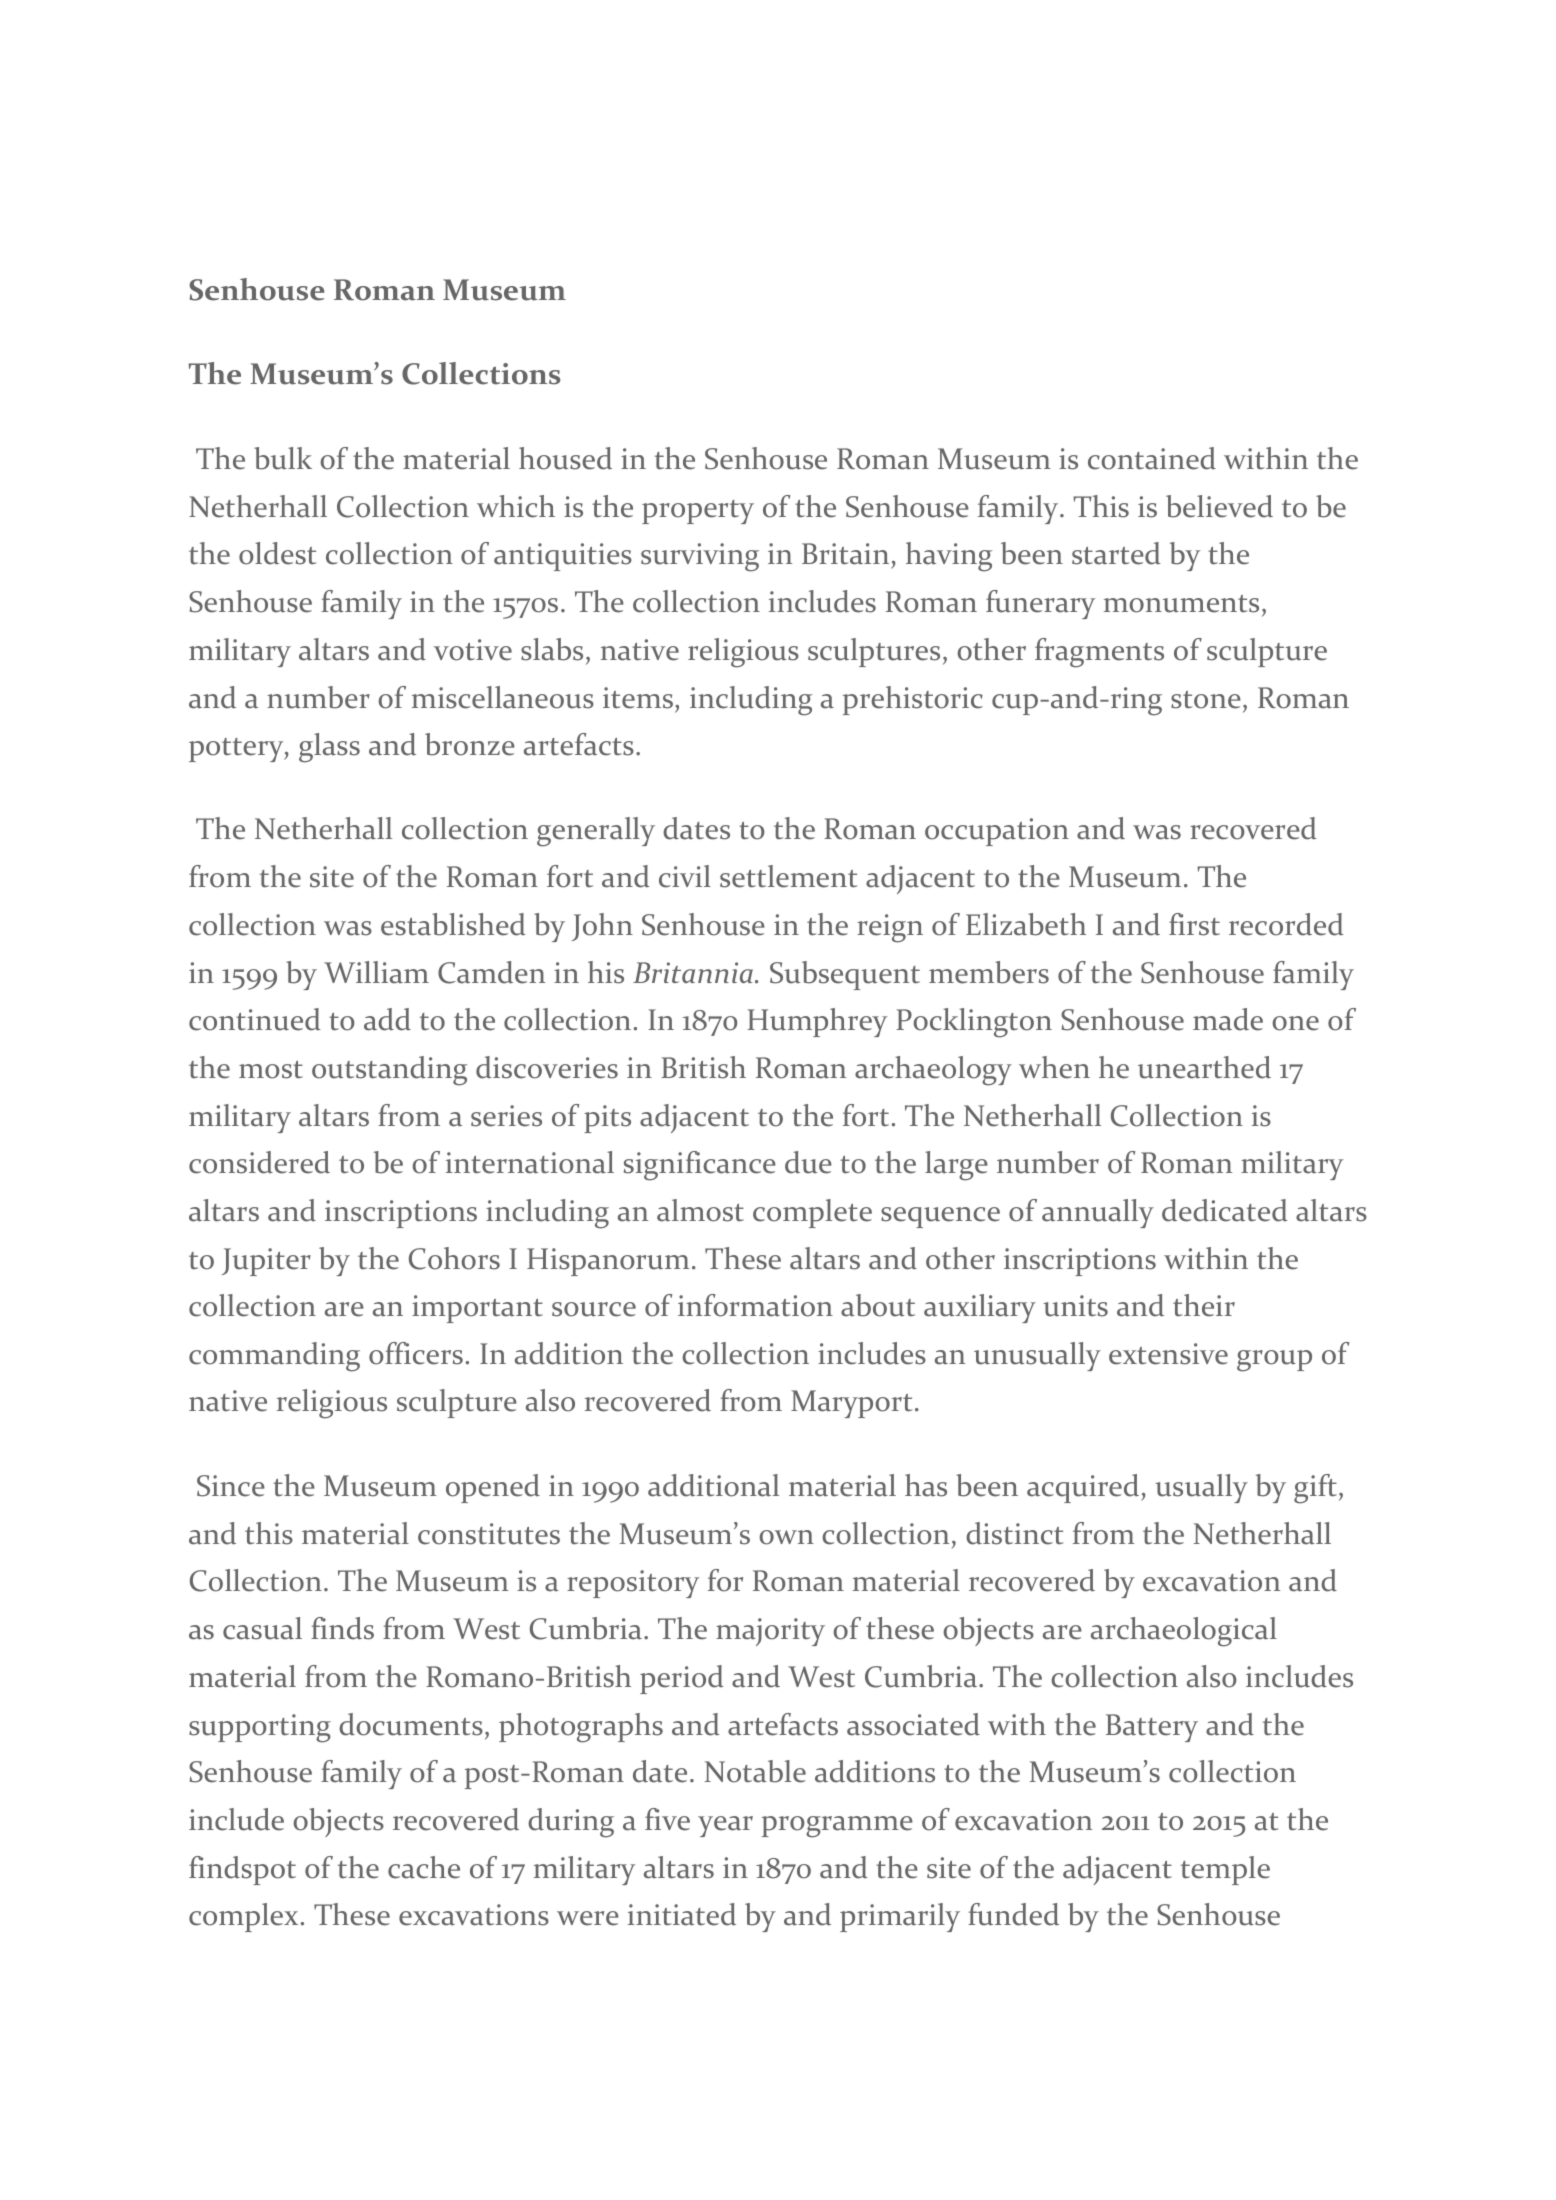  What do you see at coordinates (1084, 1488) in the screenshot?
I see `acquired` at bounding box center [1084, 1488].
